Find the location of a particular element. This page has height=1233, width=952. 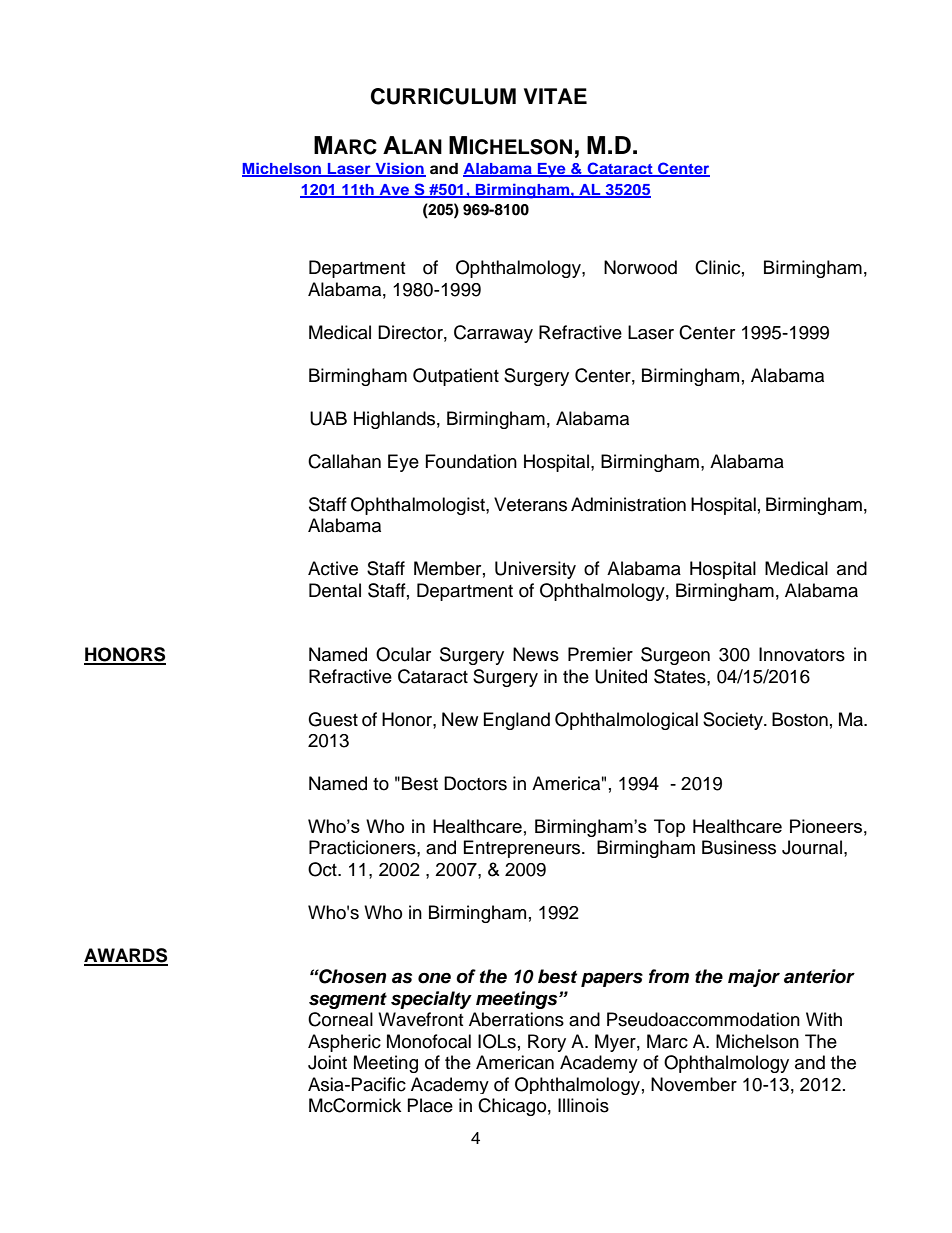

Vision is located at coordinates (399, 169).
